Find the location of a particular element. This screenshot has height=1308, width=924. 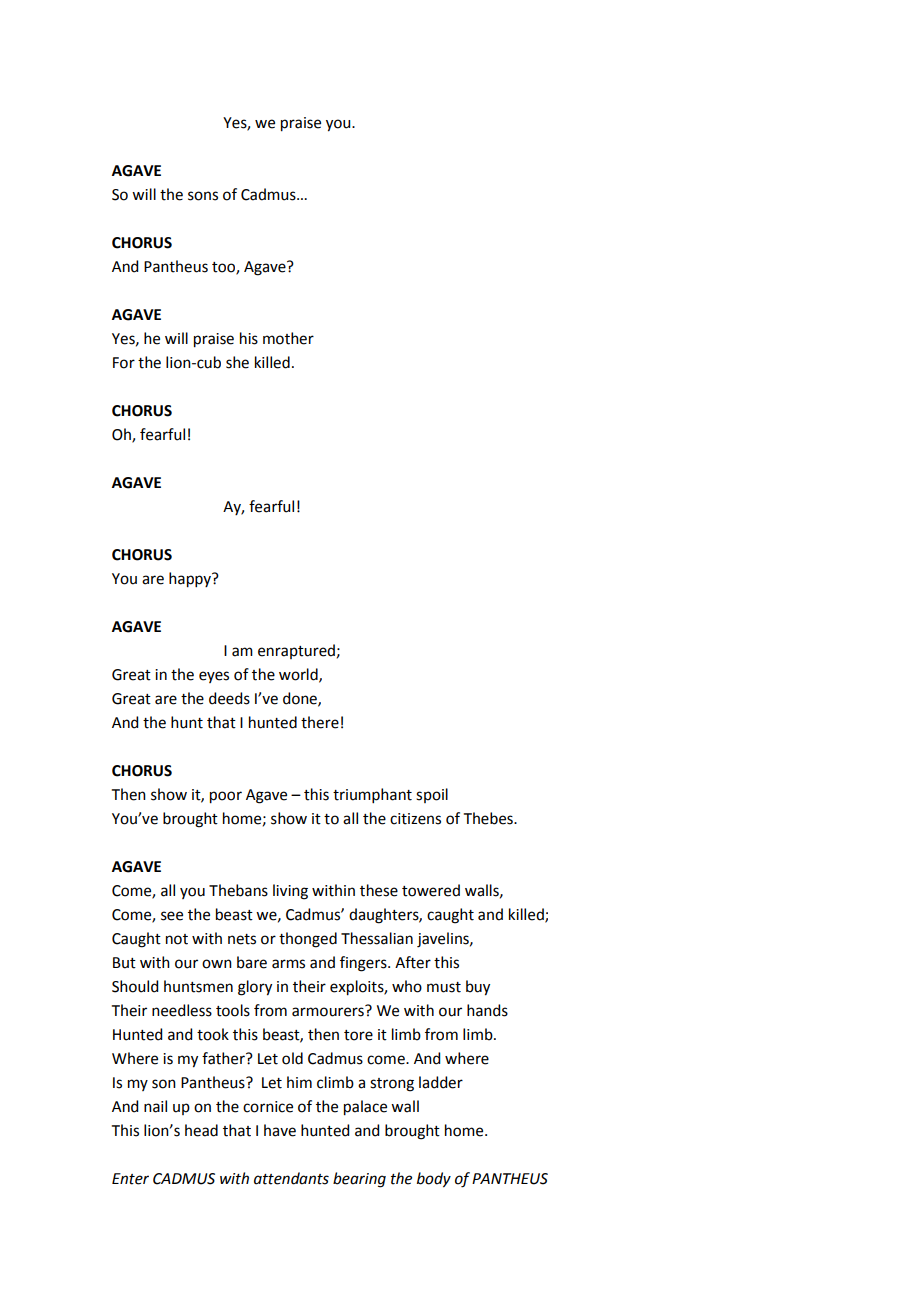

nail is located at coordinates (155, 1106).
